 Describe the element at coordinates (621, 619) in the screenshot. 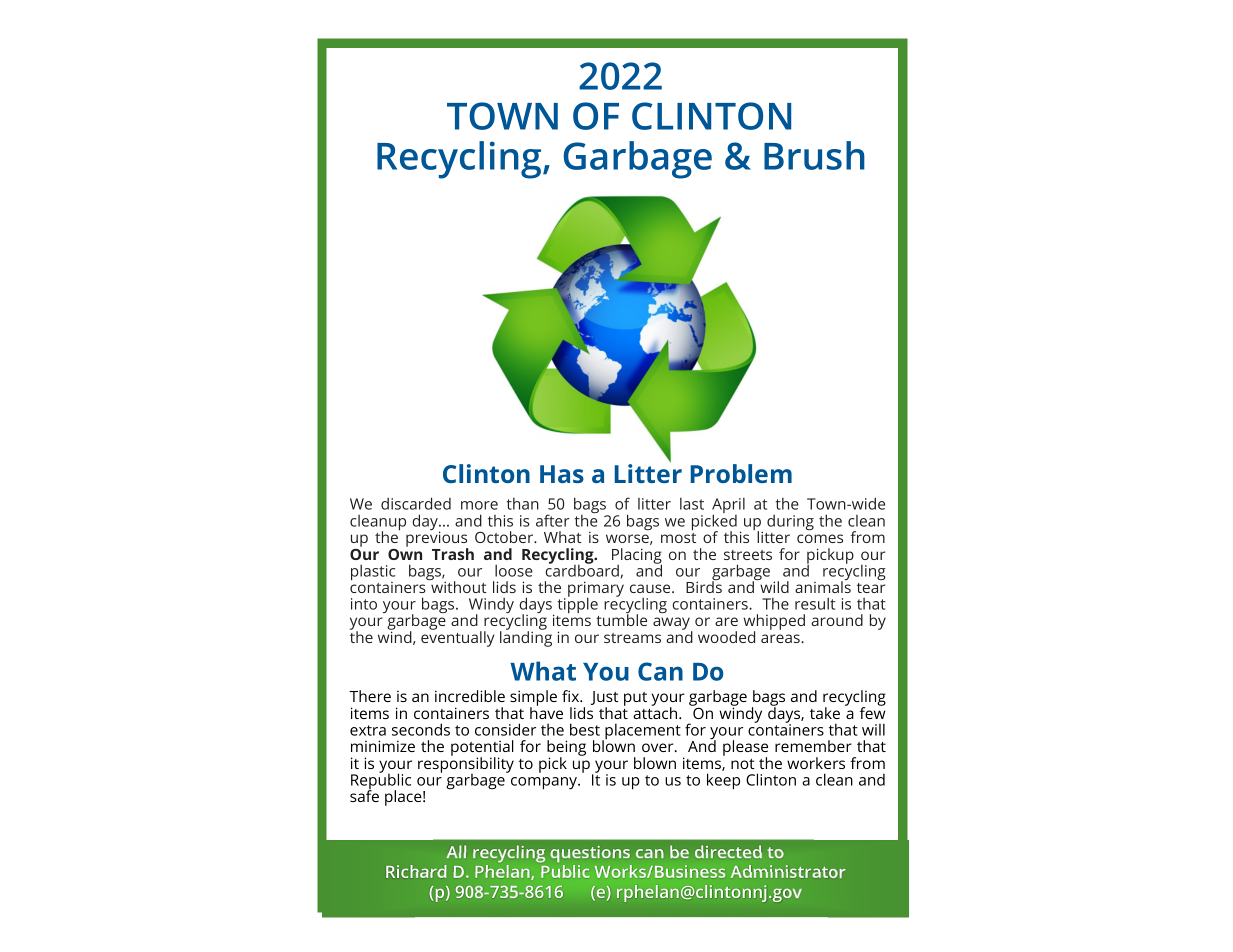

I see `tumble` at that location.
